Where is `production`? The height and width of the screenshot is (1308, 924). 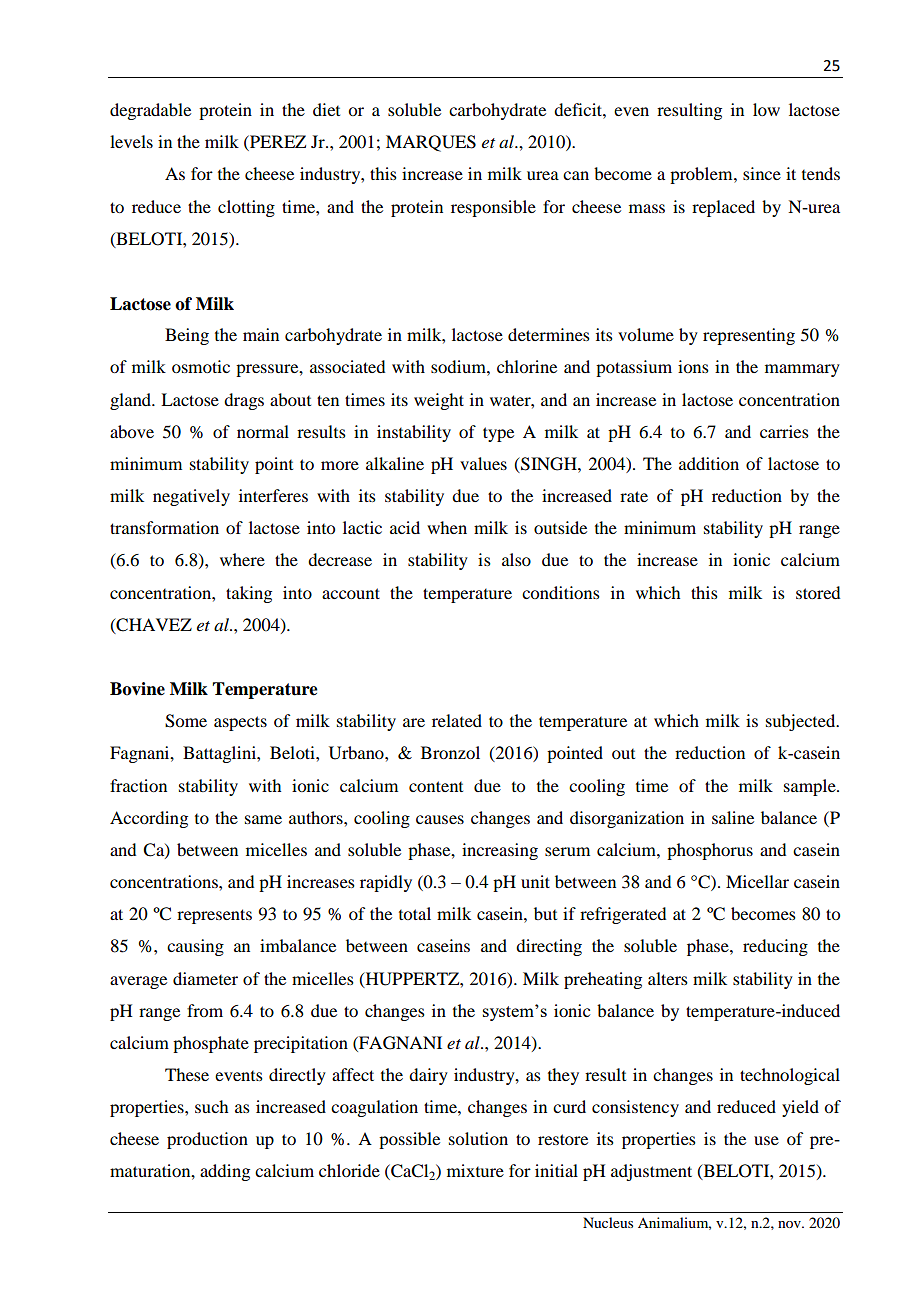 production is located at coordinates (207, 1140).
